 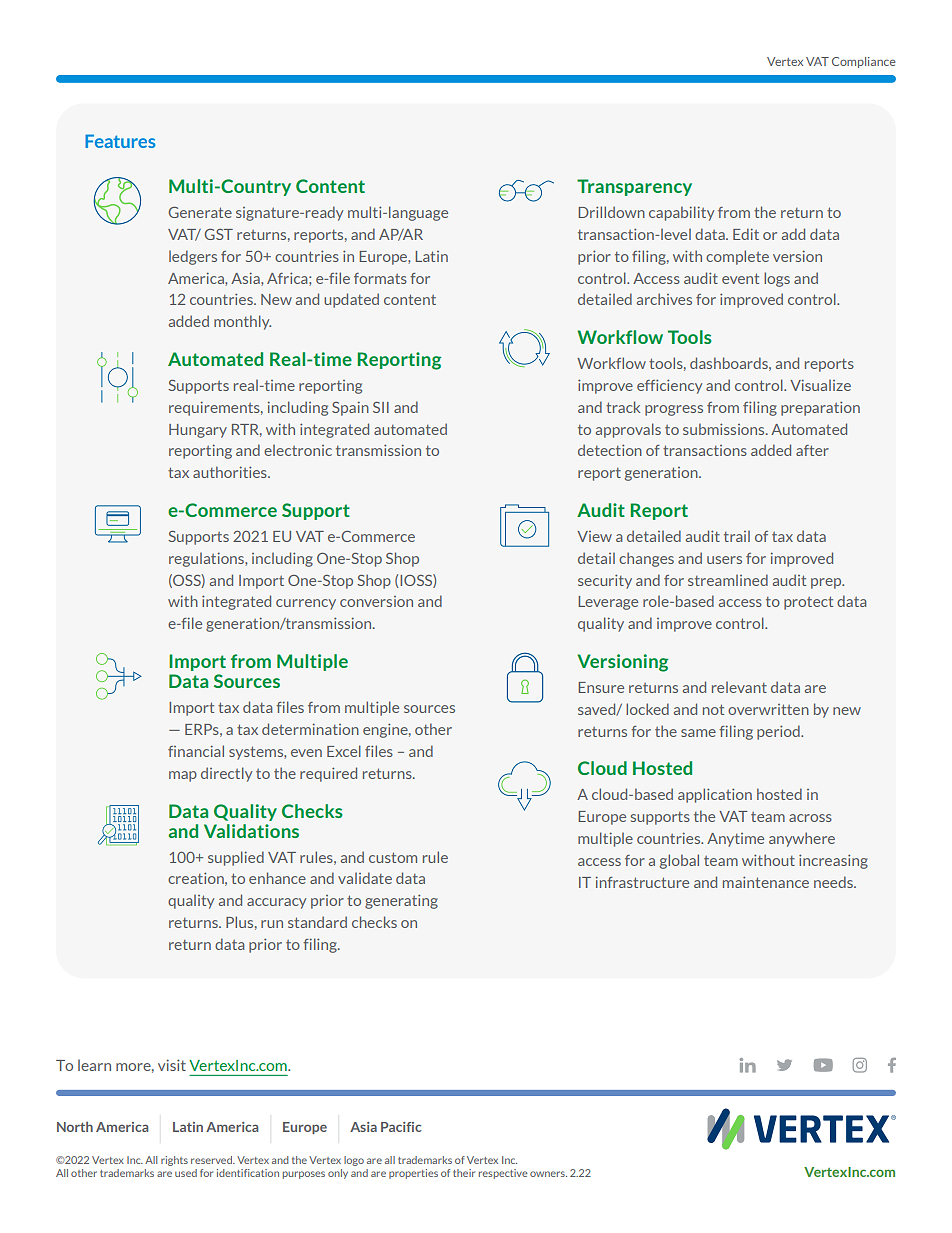 I want to click on SII, so click(x=381, y=407).
